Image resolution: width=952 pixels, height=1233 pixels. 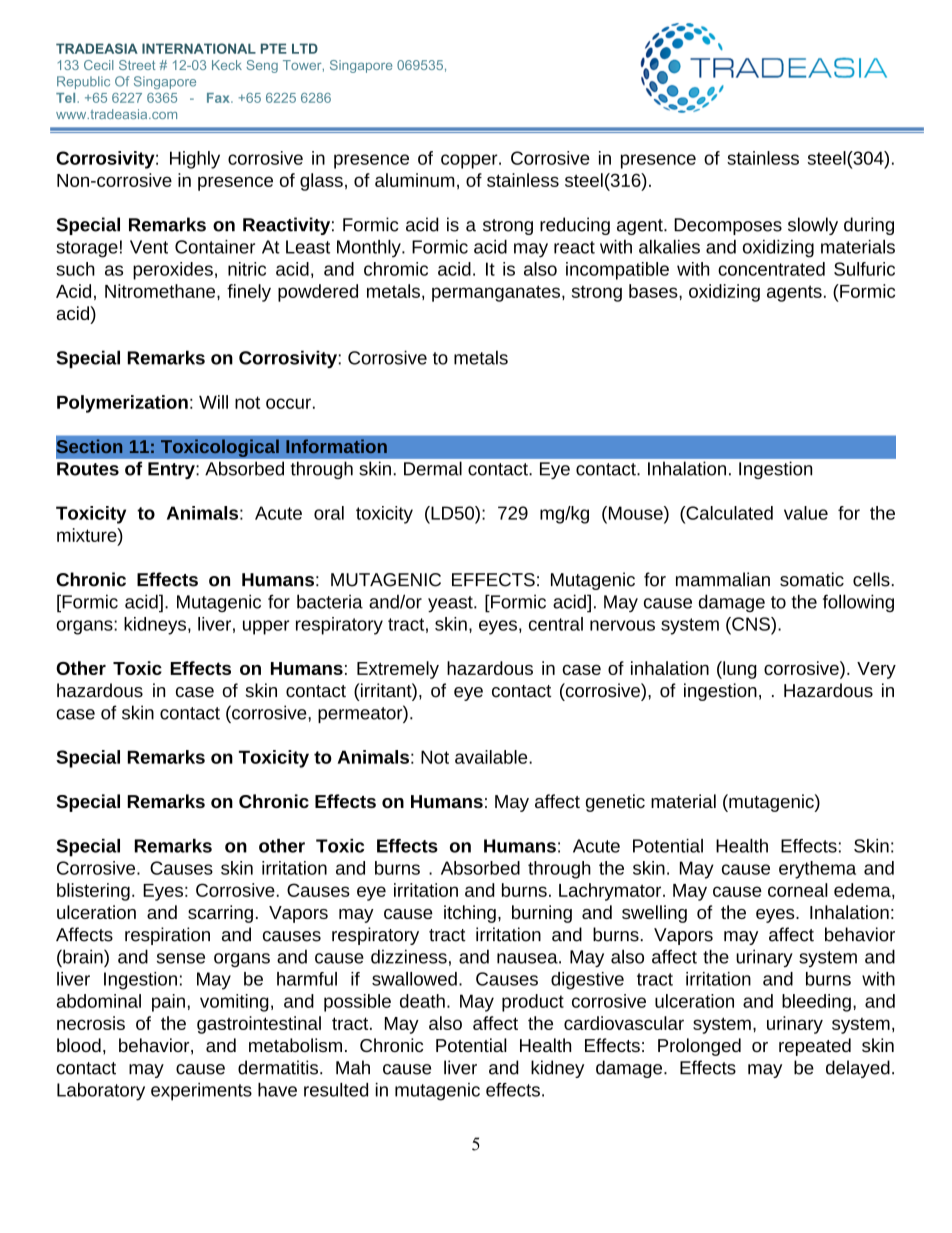 What do you see at coordinates (451, 604) in the page?
I see `yeast` at bounding box center [451, 604].
